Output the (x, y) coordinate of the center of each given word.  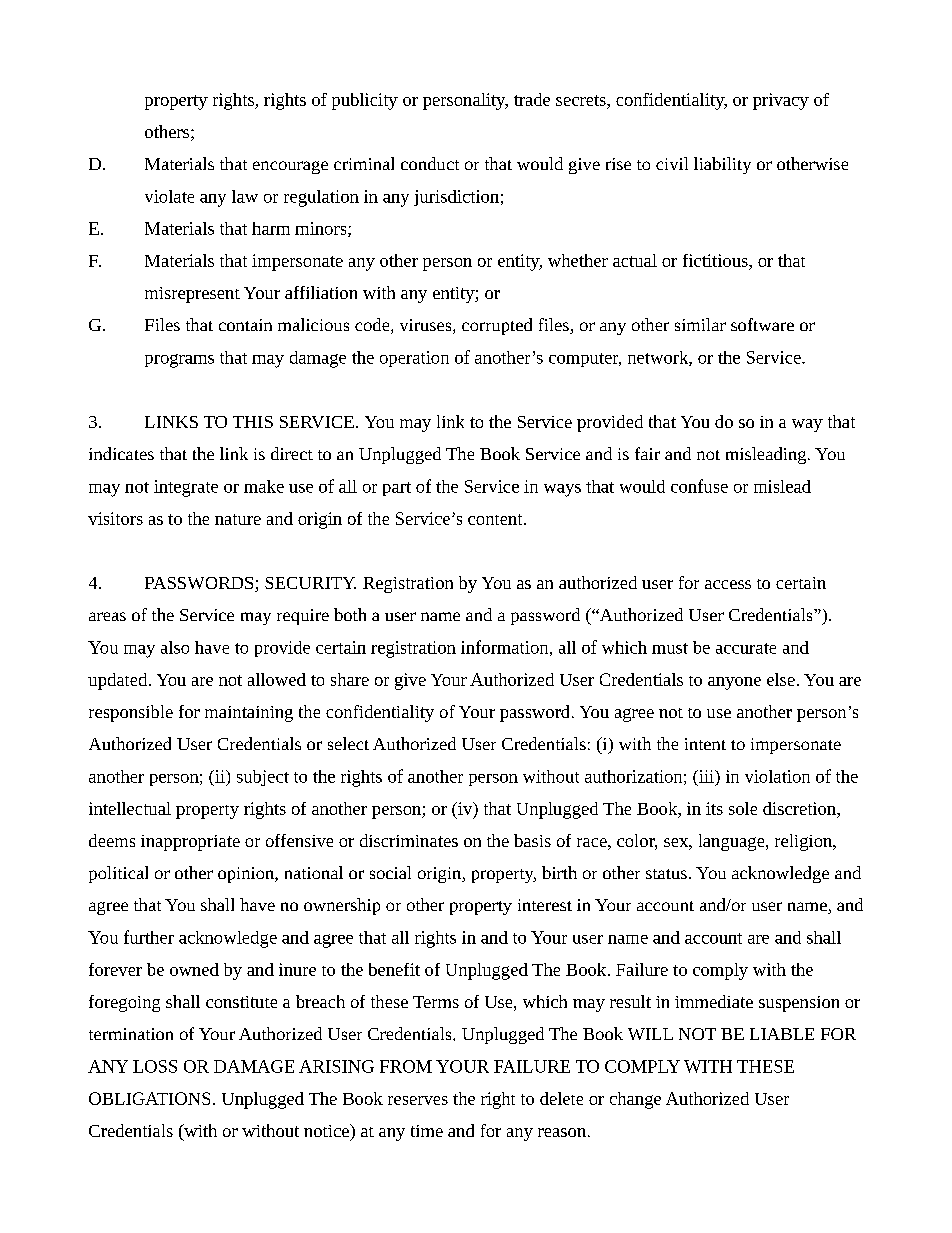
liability (722, 165)
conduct (430, 163)
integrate (186, 488)
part (397, 489)
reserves (418, 1100)
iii (706, 776)
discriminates (409, 840)
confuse (699, 486)
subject (263, 778)
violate (169, 196)
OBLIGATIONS (149, 1098)
